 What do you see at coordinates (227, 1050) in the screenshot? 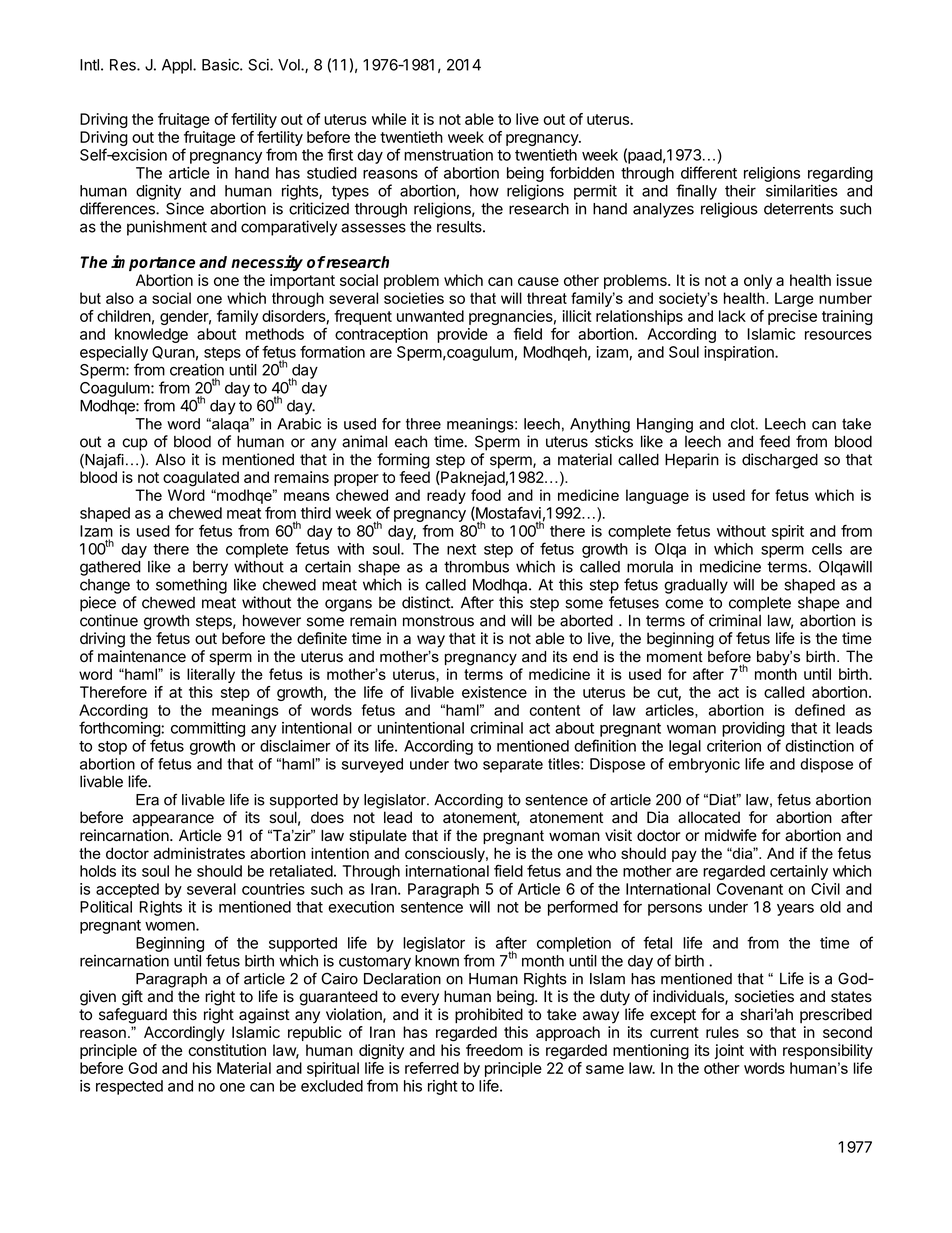
I see `constitution` at bounding box center [227, 1050].
